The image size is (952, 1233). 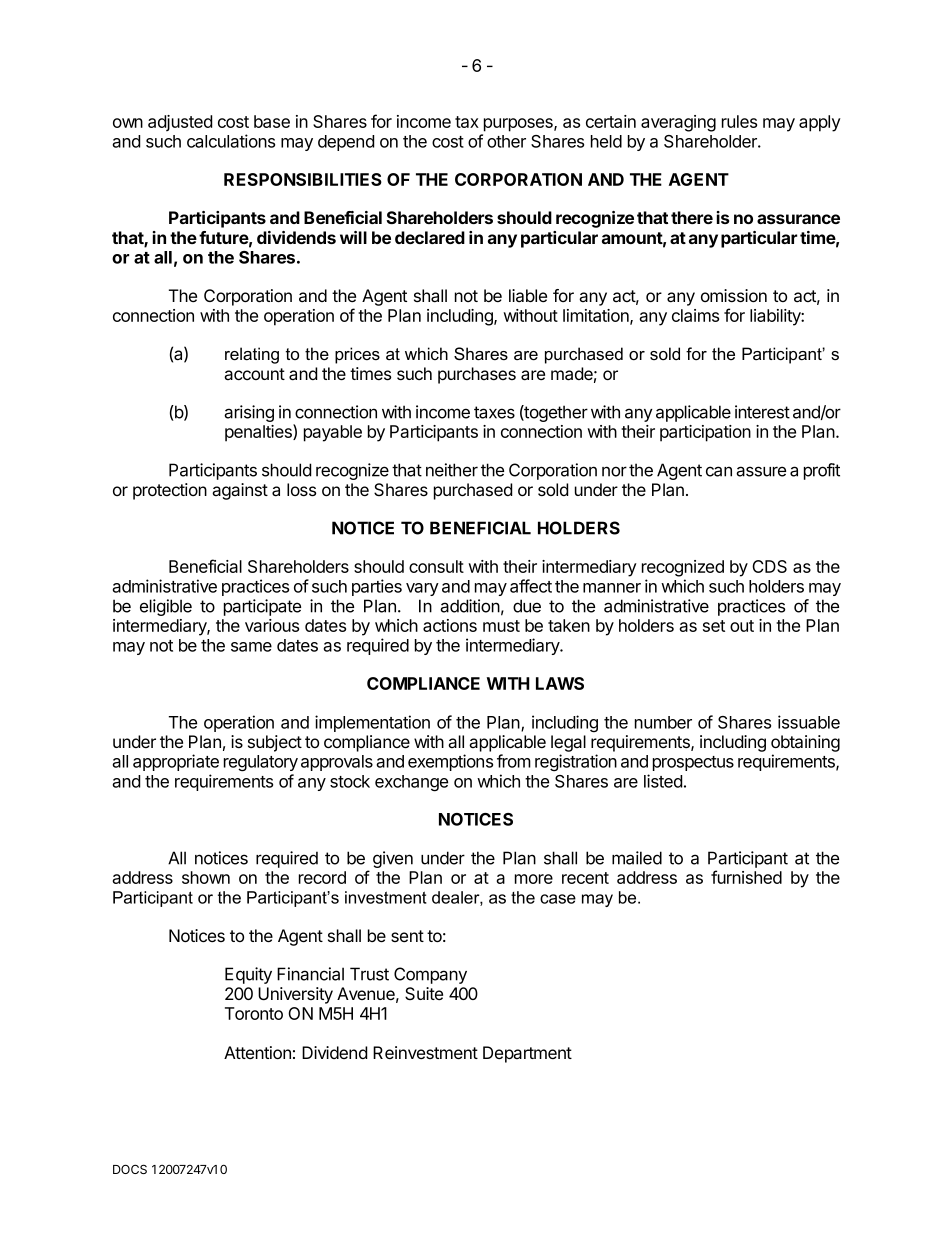 What do you see at coordinates (130, 1169) in the screenshot?
I see `DOCS` at bounding box center [130, 1169].
